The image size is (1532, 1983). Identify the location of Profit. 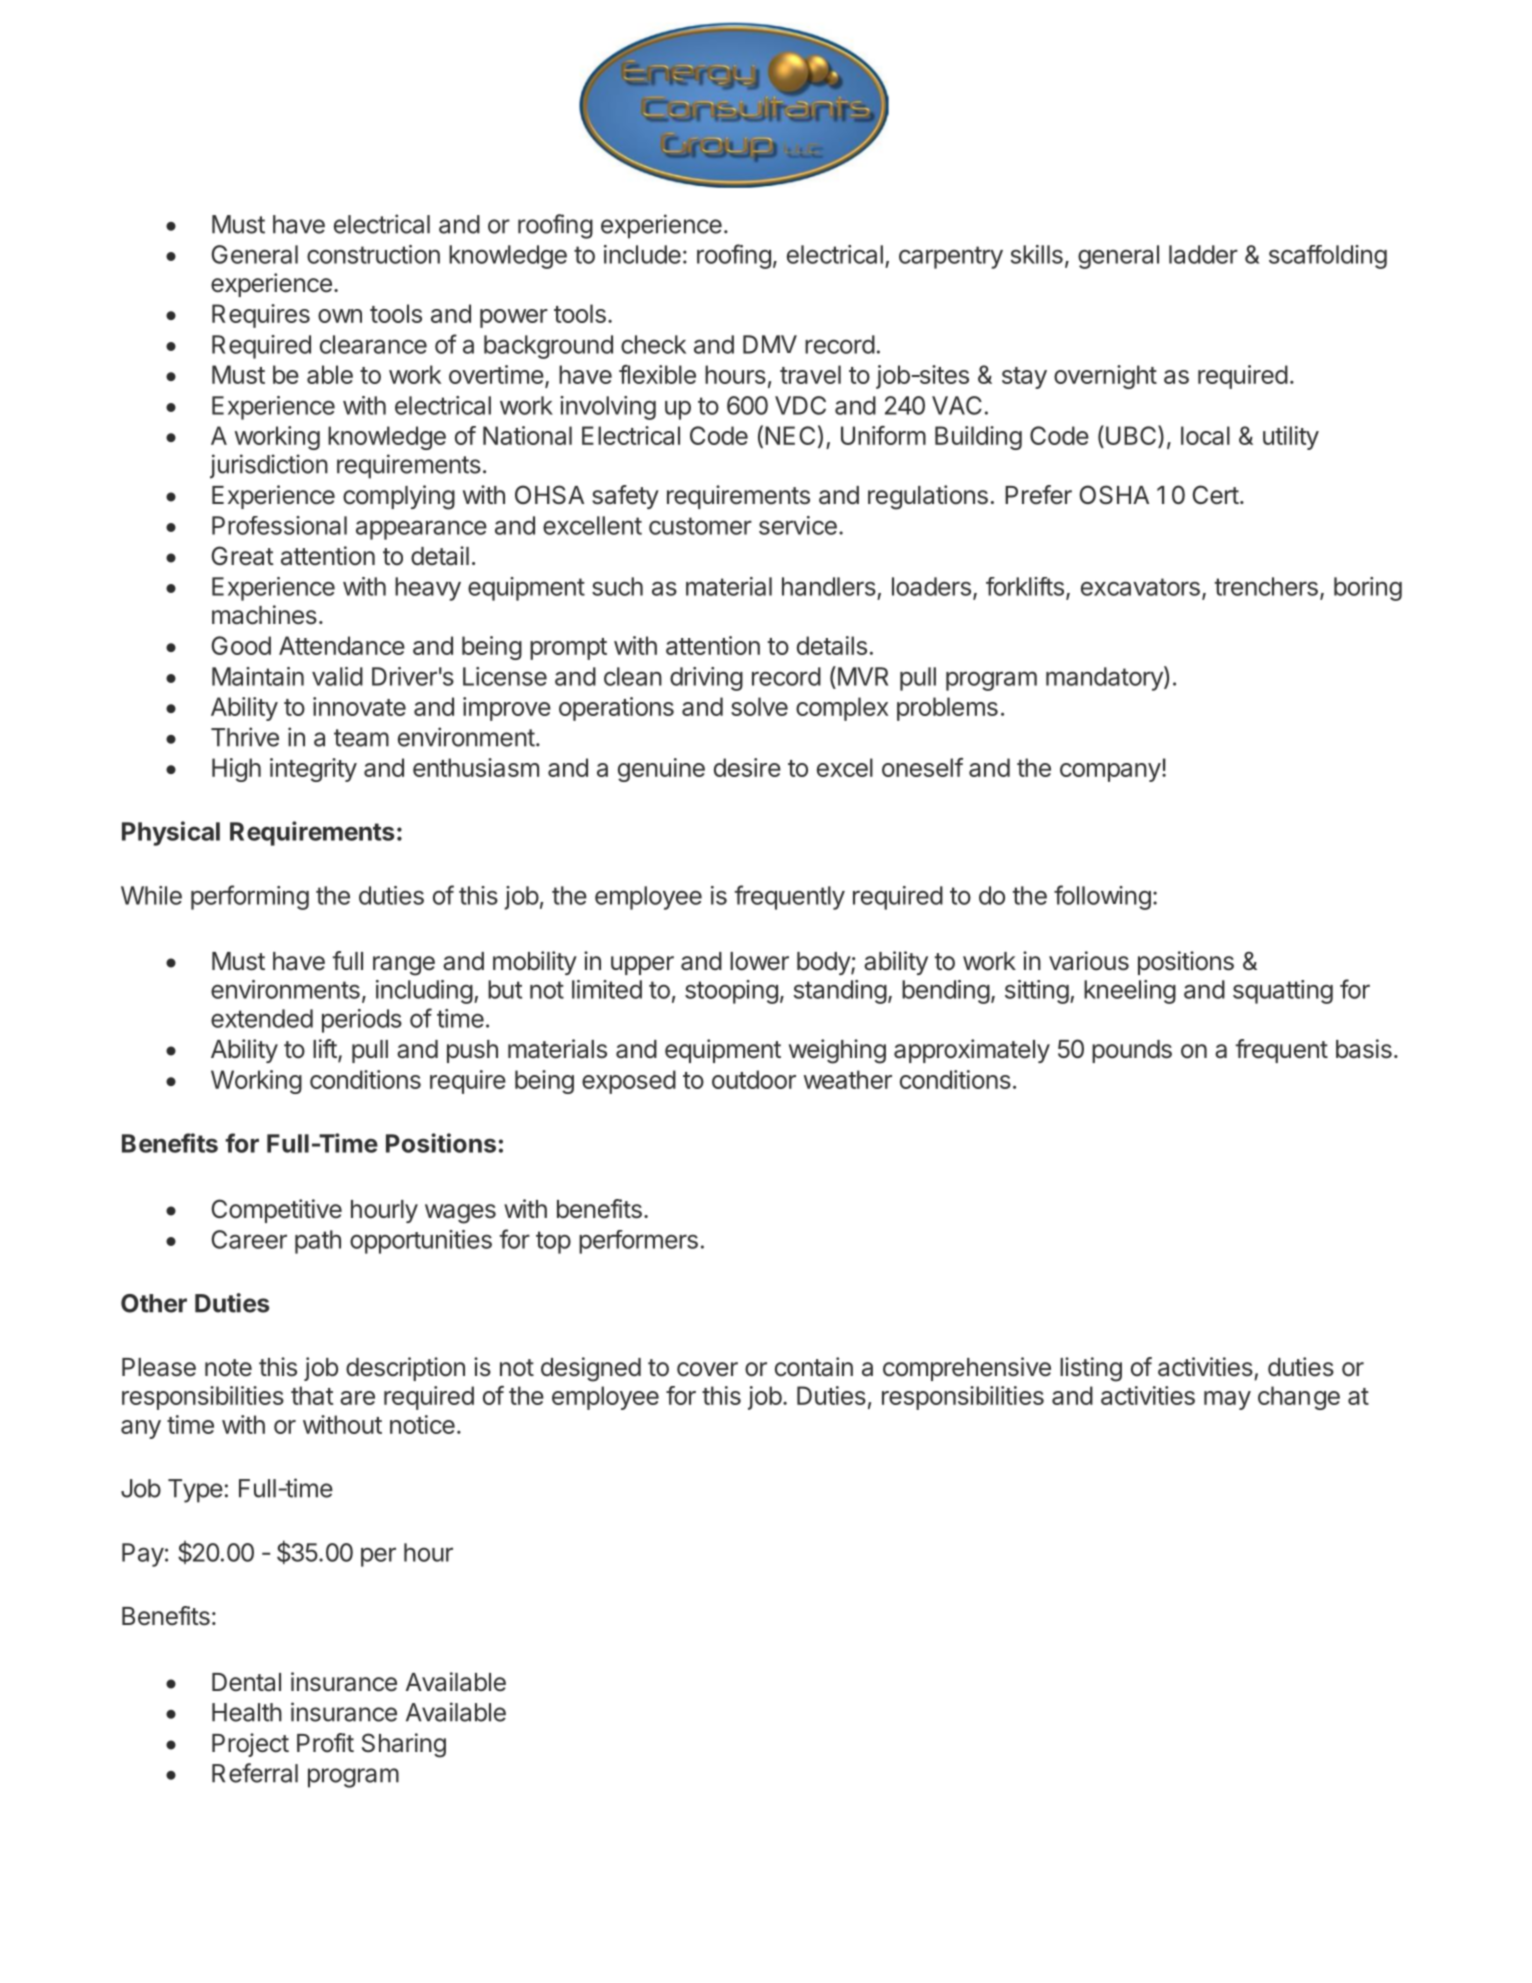
(325, 1743).
